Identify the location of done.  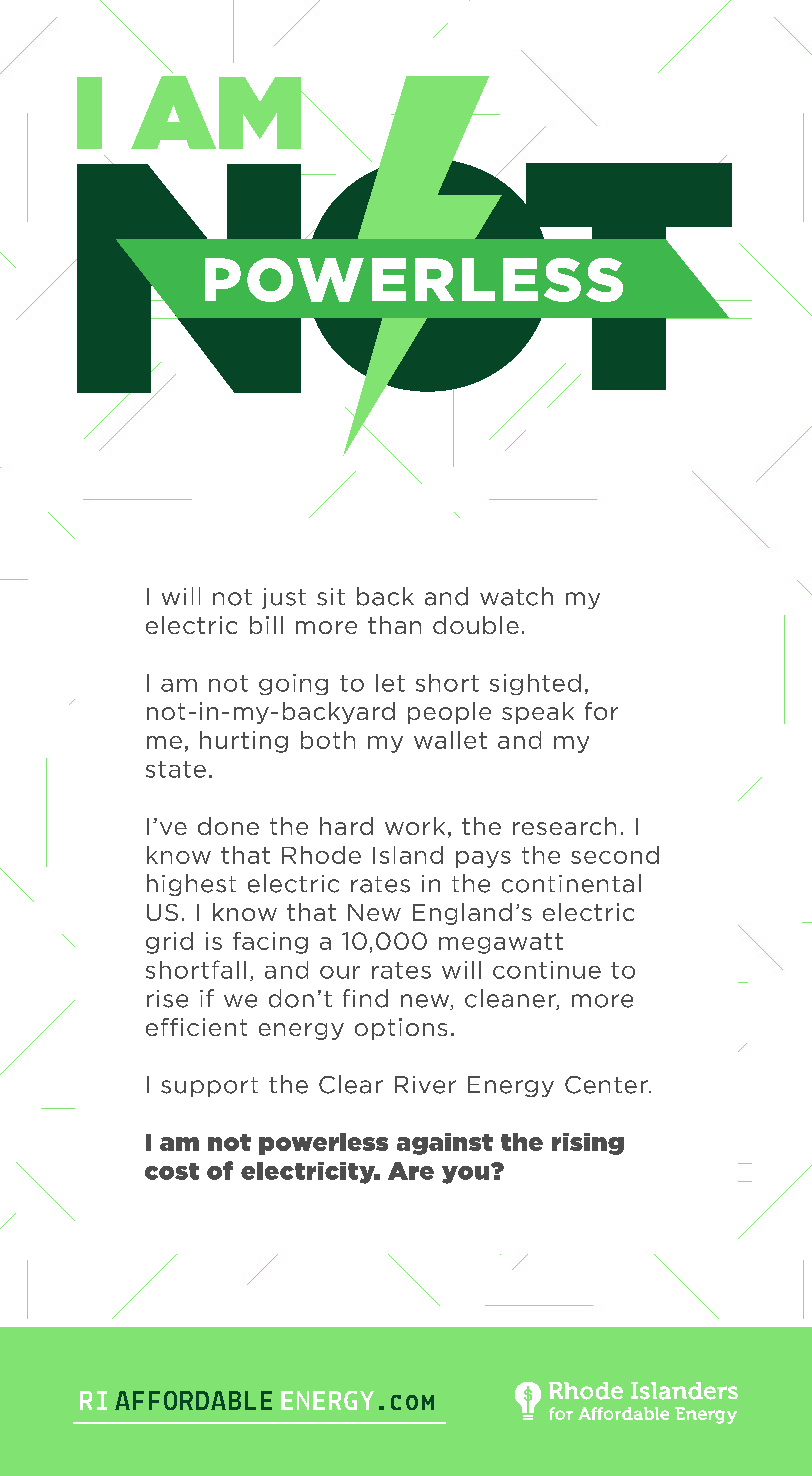
(228, 826).
